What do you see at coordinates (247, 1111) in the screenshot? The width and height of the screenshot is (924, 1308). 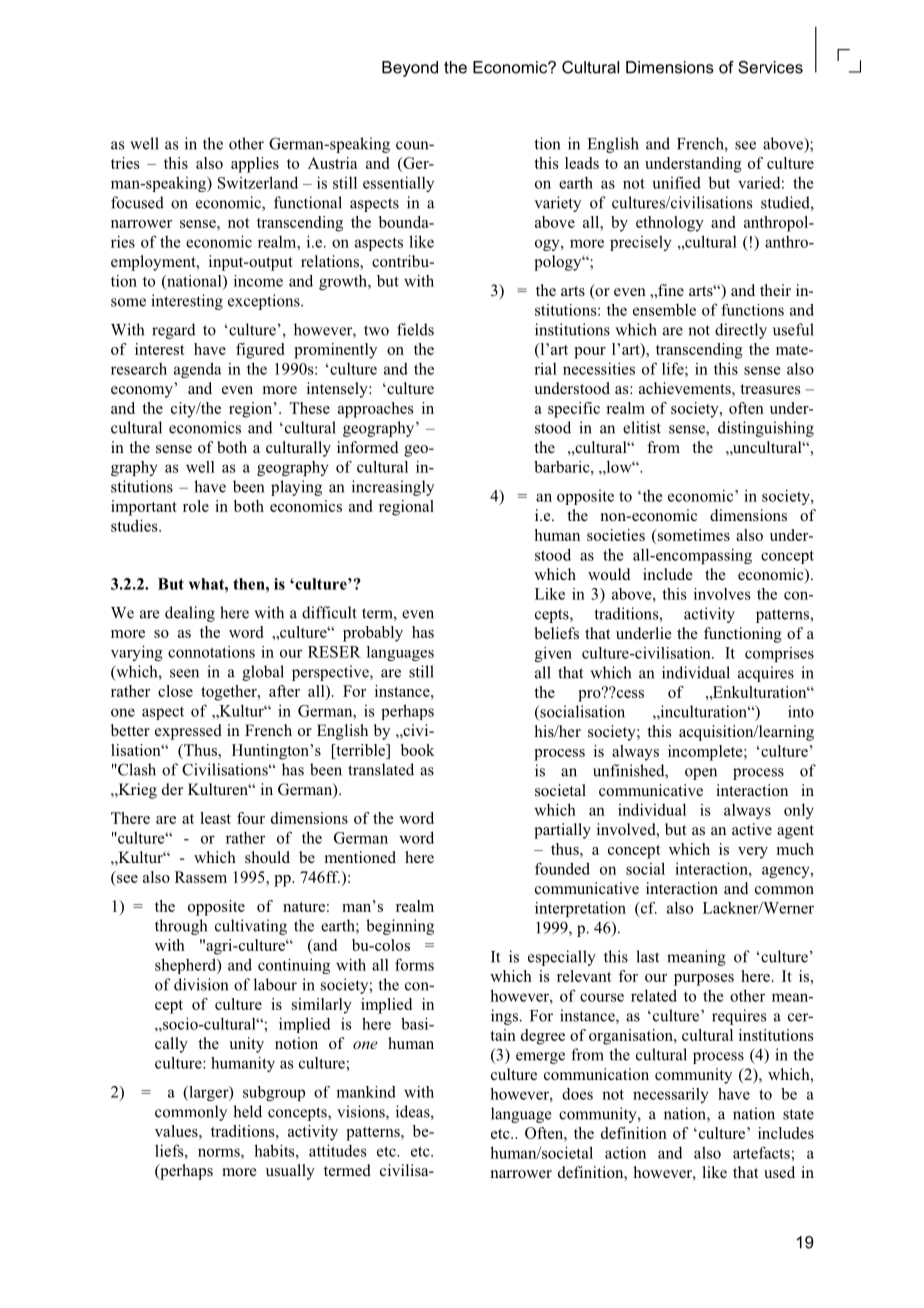 I see `held` at bounding box center [247, 1111].
